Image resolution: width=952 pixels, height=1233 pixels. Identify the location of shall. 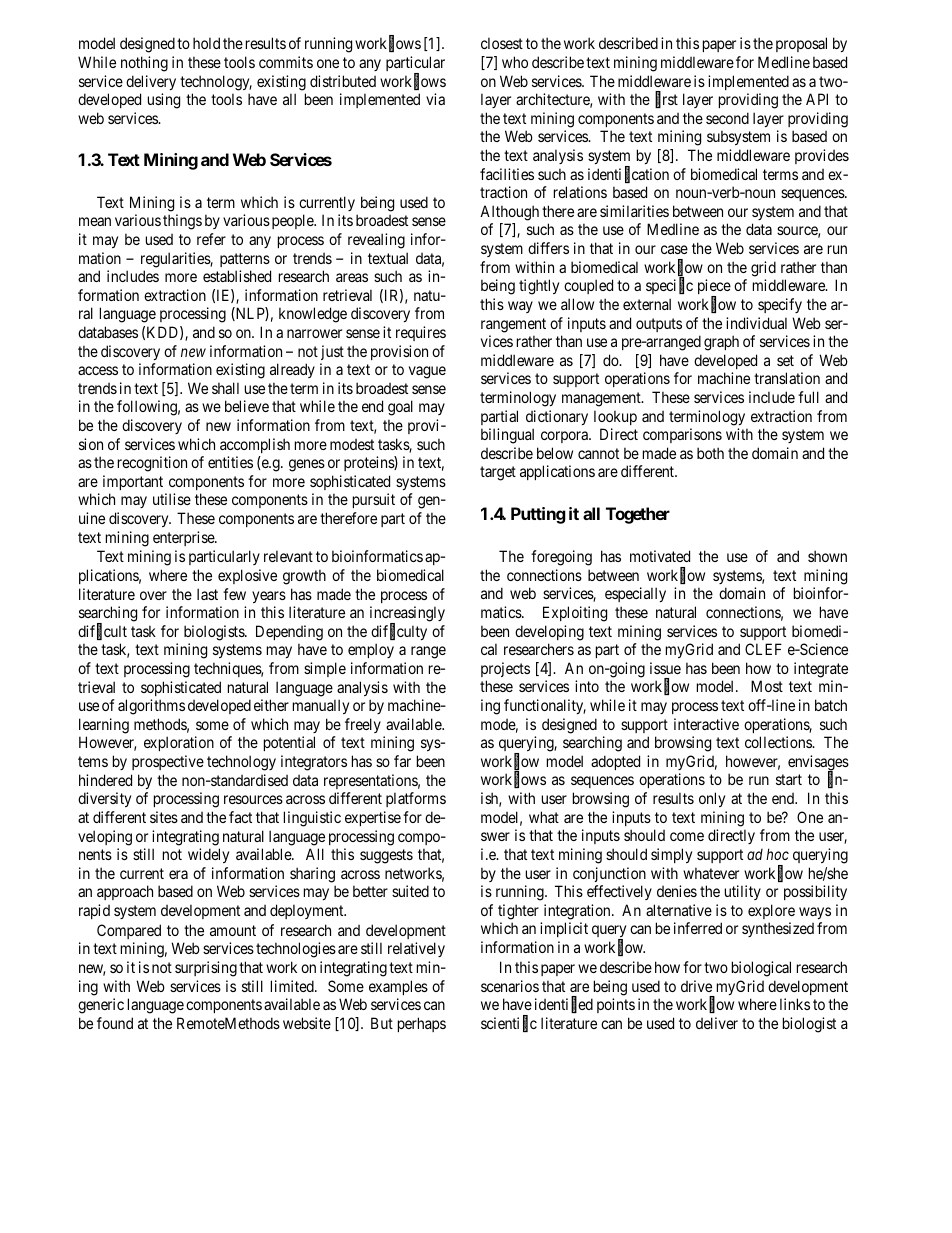
(225, 388).
